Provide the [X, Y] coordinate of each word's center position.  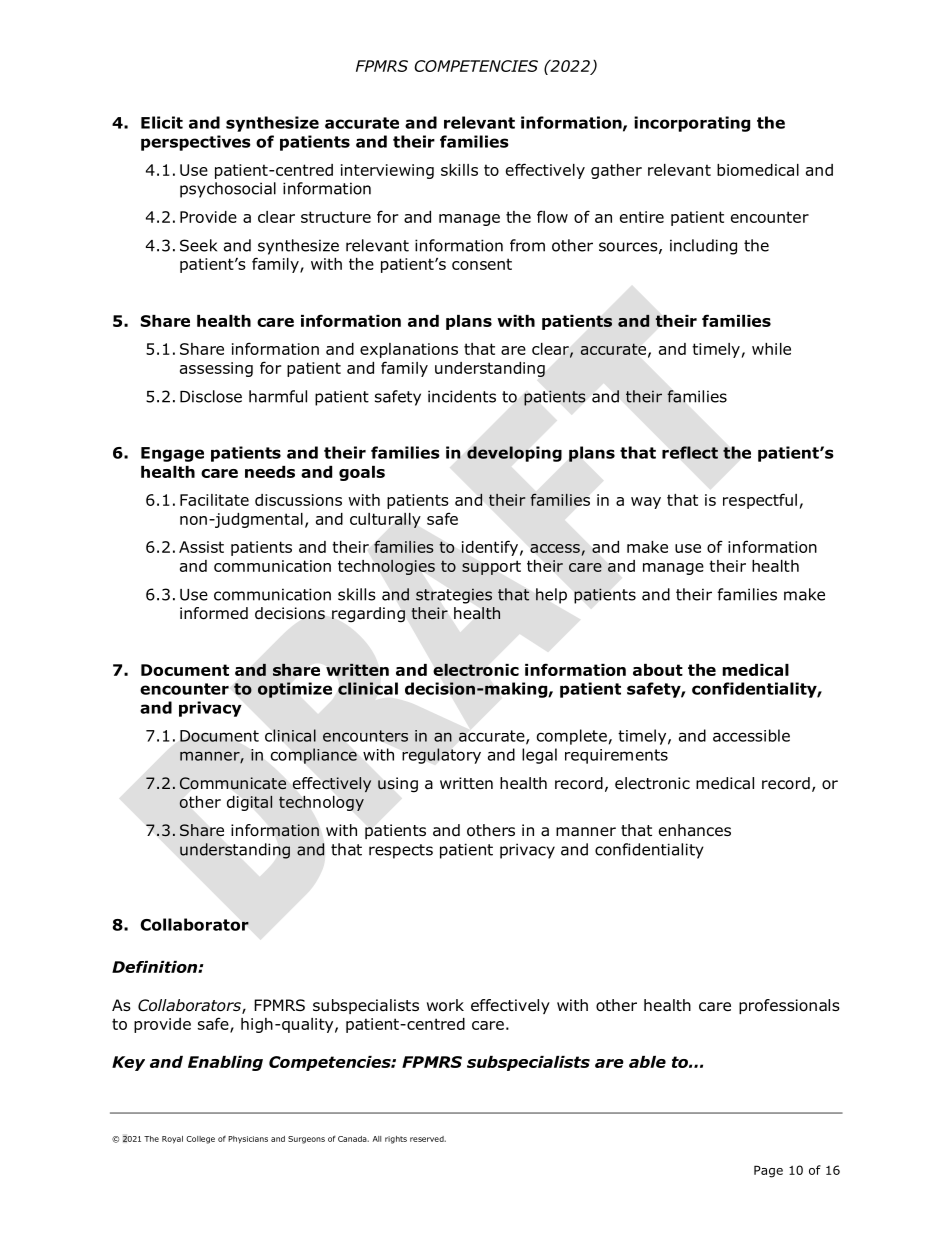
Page [768, 1171]
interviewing [387, 171]
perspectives [196, 143]
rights [396, 1140]
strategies [454, 596]
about [658, 670]
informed [214, 613]
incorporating [692, 124]
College [200, 1140]
